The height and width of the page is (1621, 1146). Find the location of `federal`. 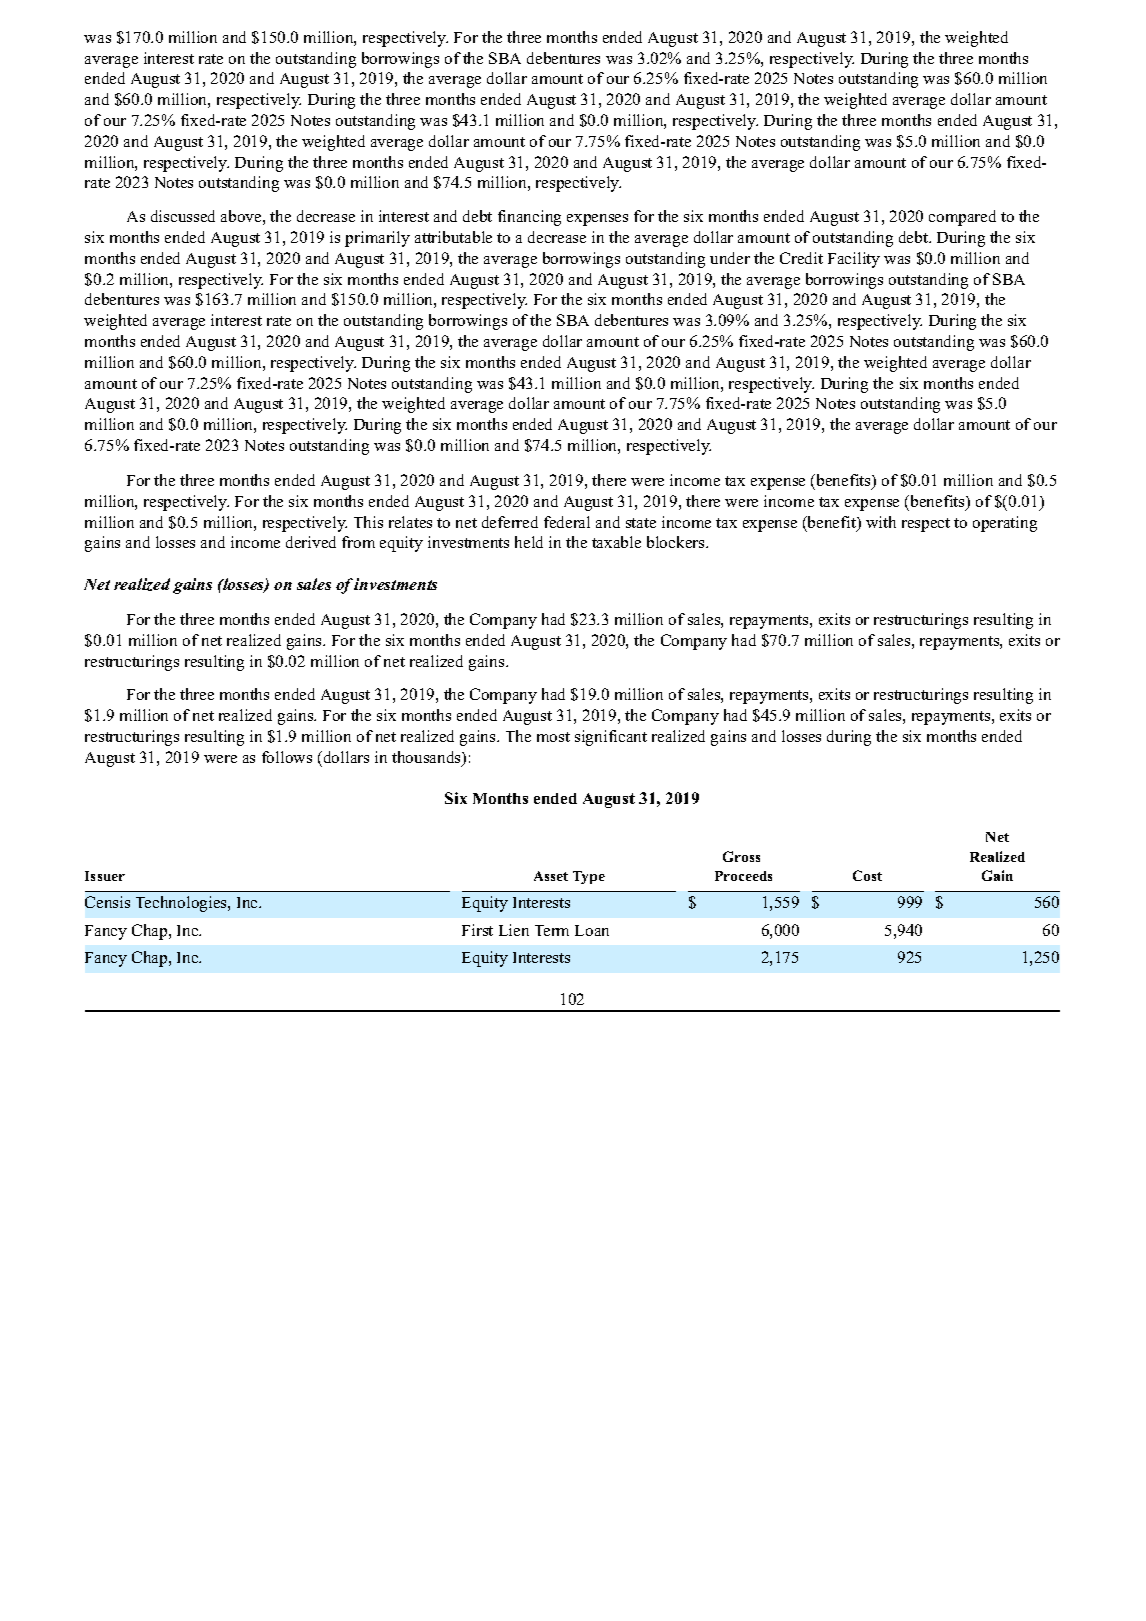

federal is located at coordinates (567, 522).
